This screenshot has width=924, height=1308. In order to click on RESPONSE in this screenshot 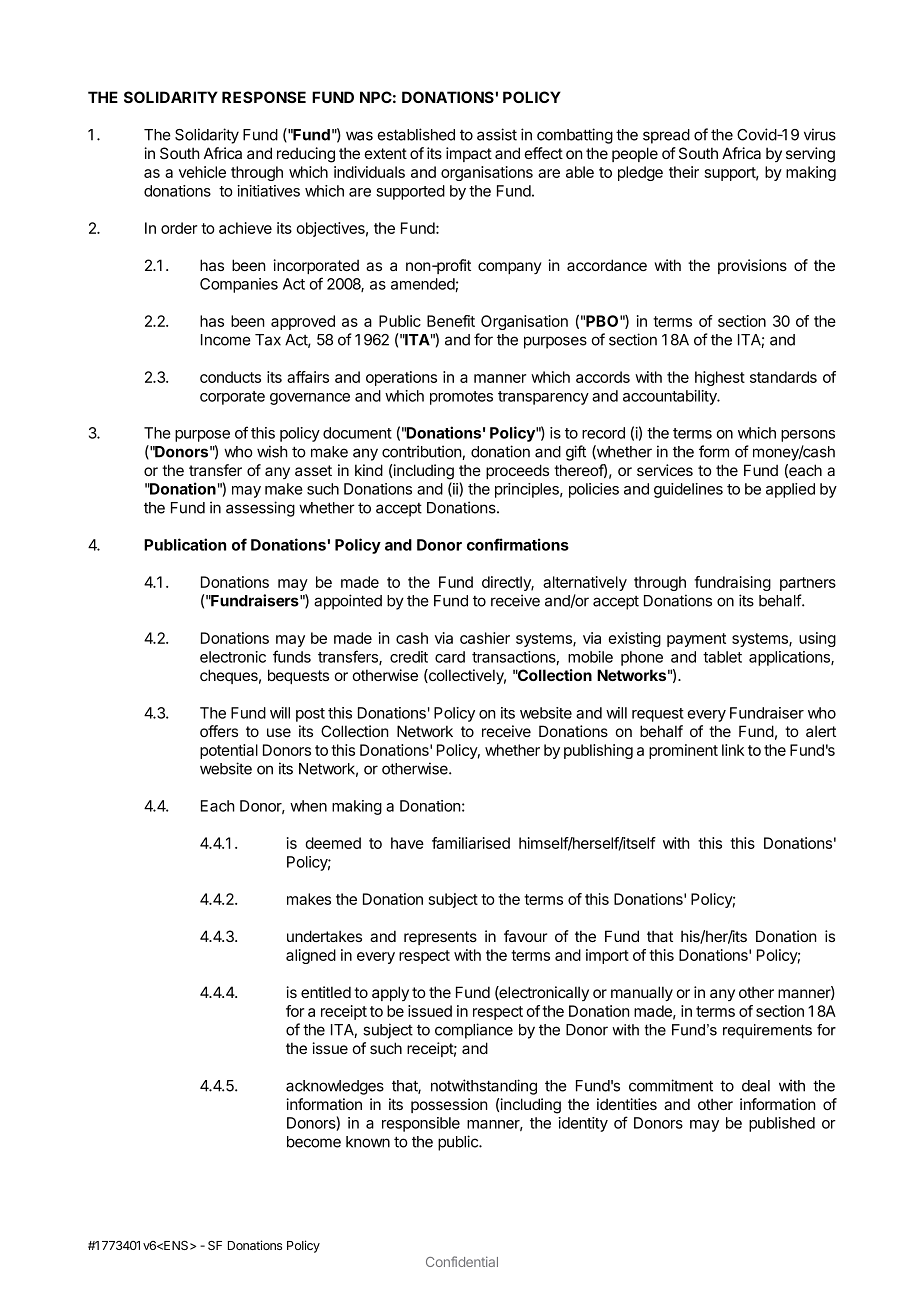, I will do `click(264, 97)`.
